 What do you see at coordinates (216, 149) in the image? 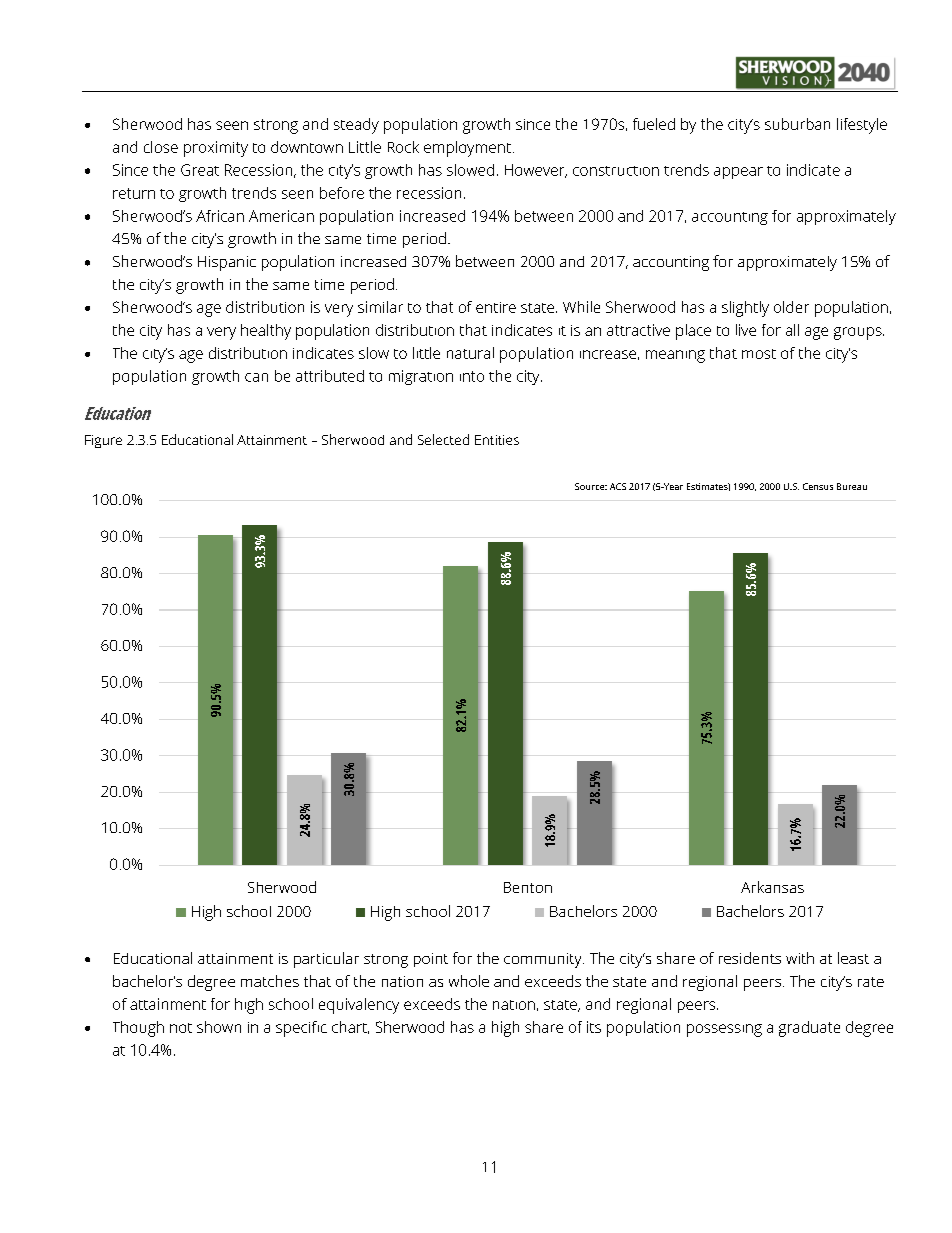
I see `proximity` at bounding box center [216, 149].
